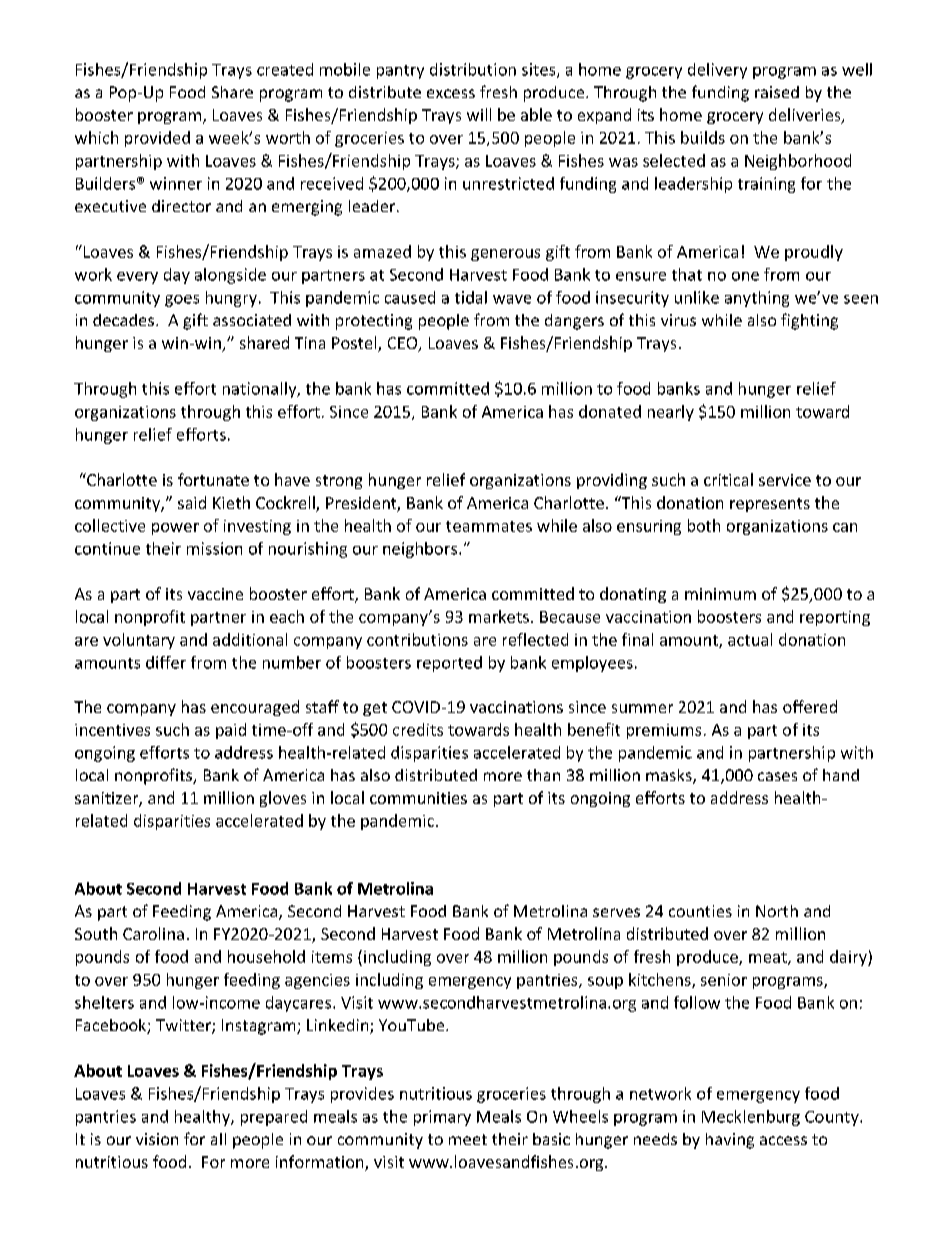 This screenshot has width=952, height=1233. I want to click on fighting, so click(809, 321).
